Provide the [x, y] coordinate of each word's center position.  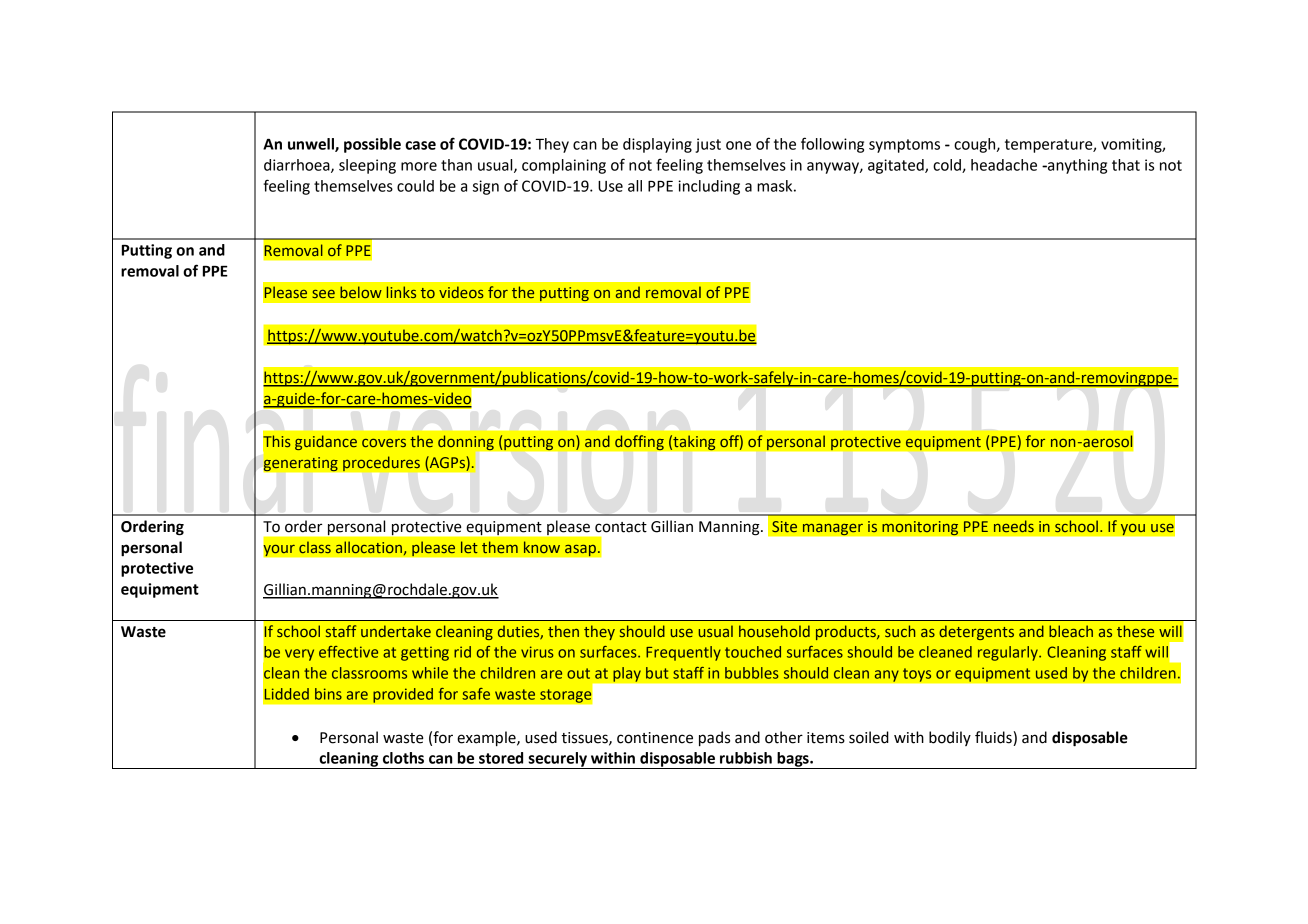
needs [1014, 526]
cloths [403, 758]
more [419, 166]
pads [714, 739]
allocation [369, 547]
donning [466, 442]
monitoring [920, 528]
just [708, 145]
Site [784, 526]
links [401, 292]
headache [1004, 165]
